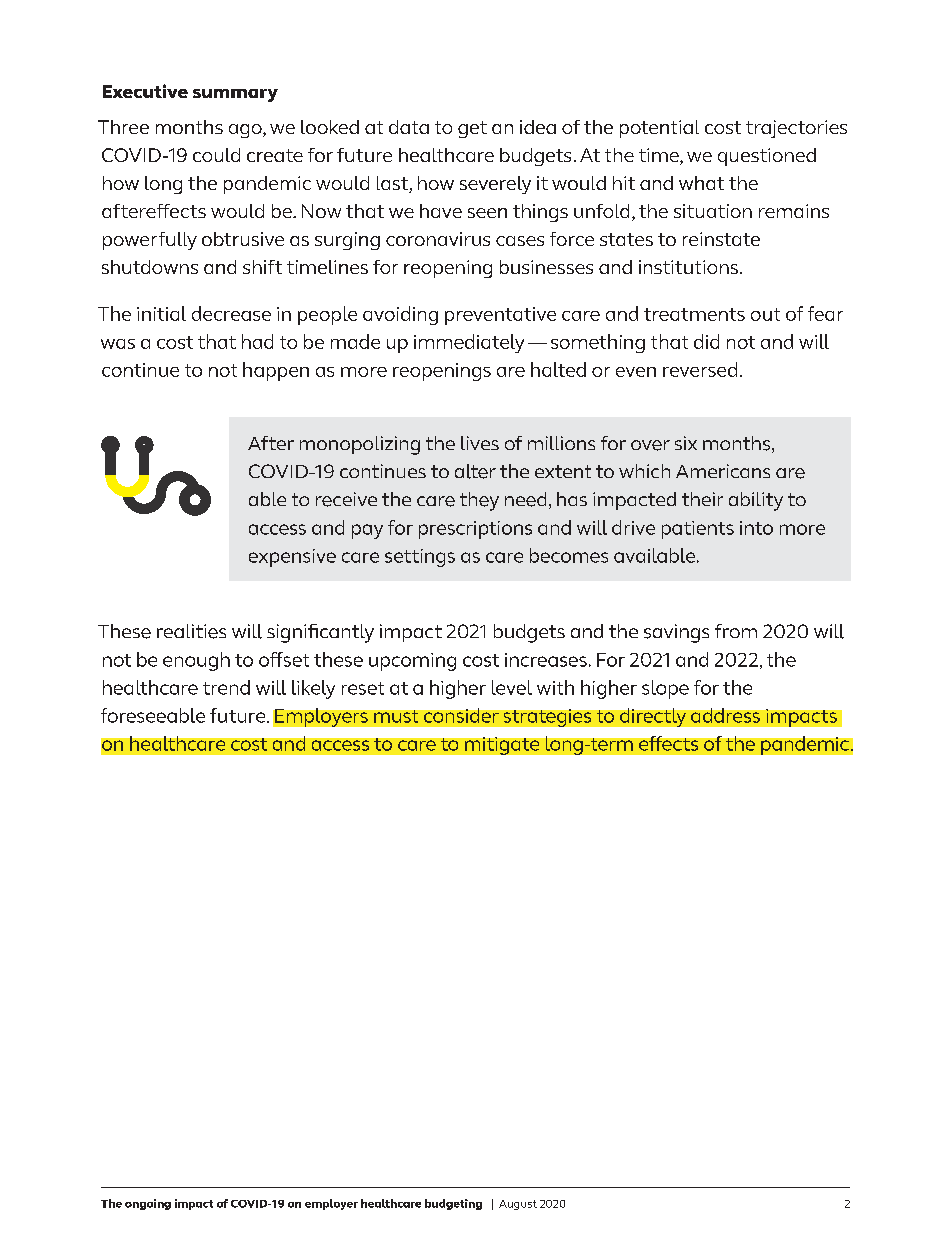 The height and width of the screenshot is (1233, 952). I want to click on happen, so click(276, 371).
